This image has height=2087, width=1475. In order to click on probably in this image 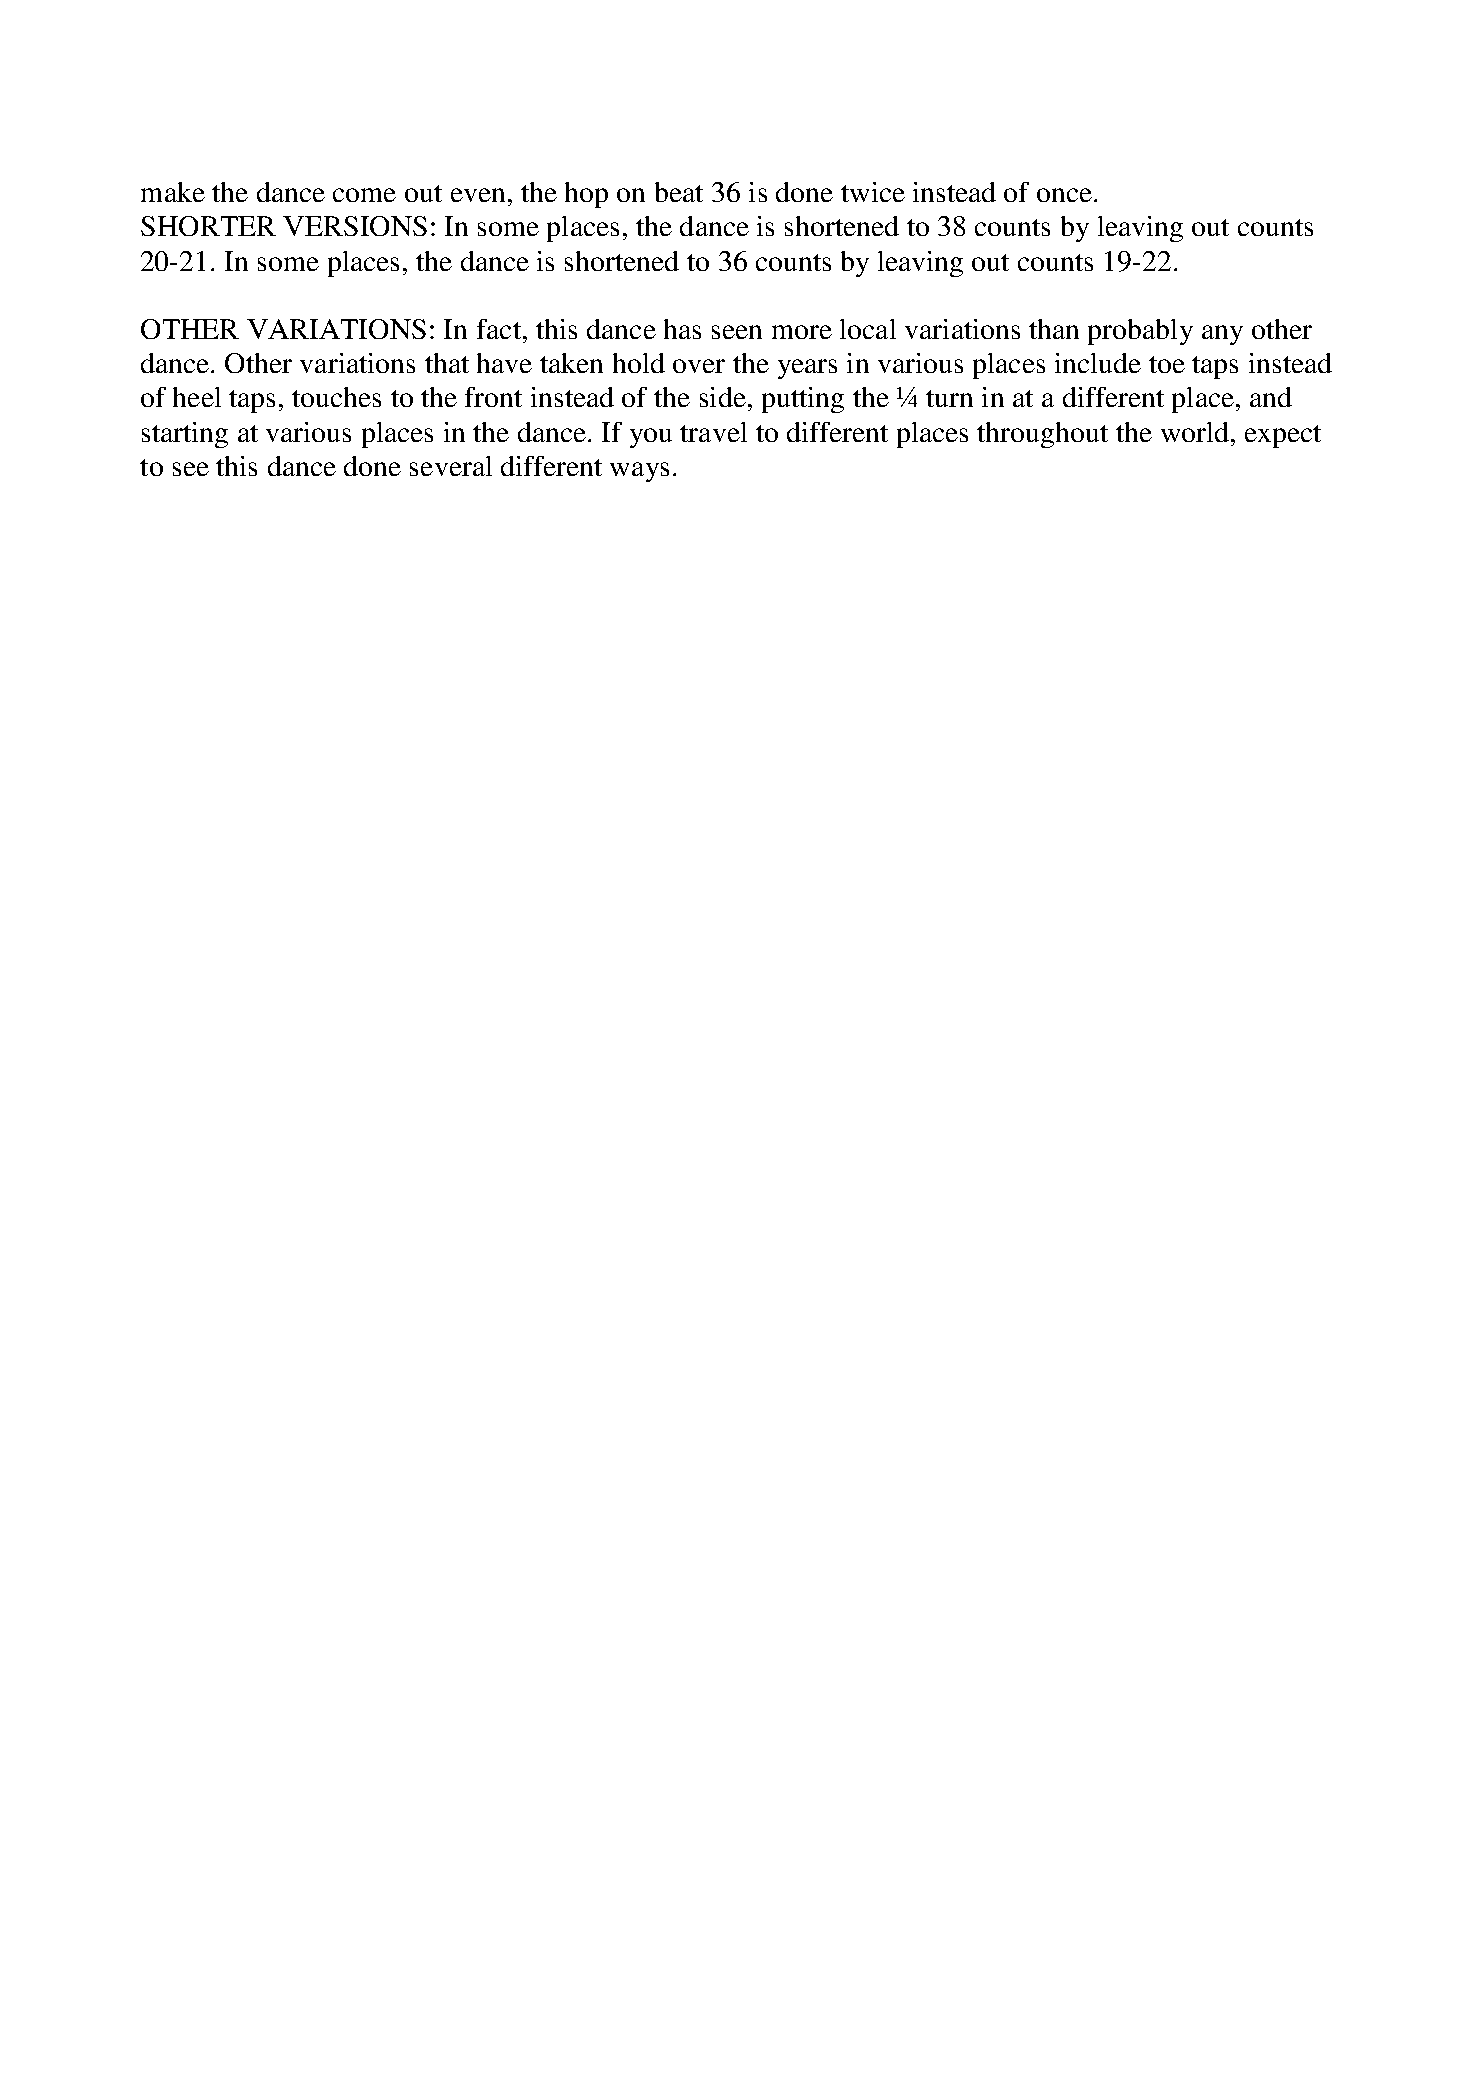, I will do `click(1140, 332)`.
